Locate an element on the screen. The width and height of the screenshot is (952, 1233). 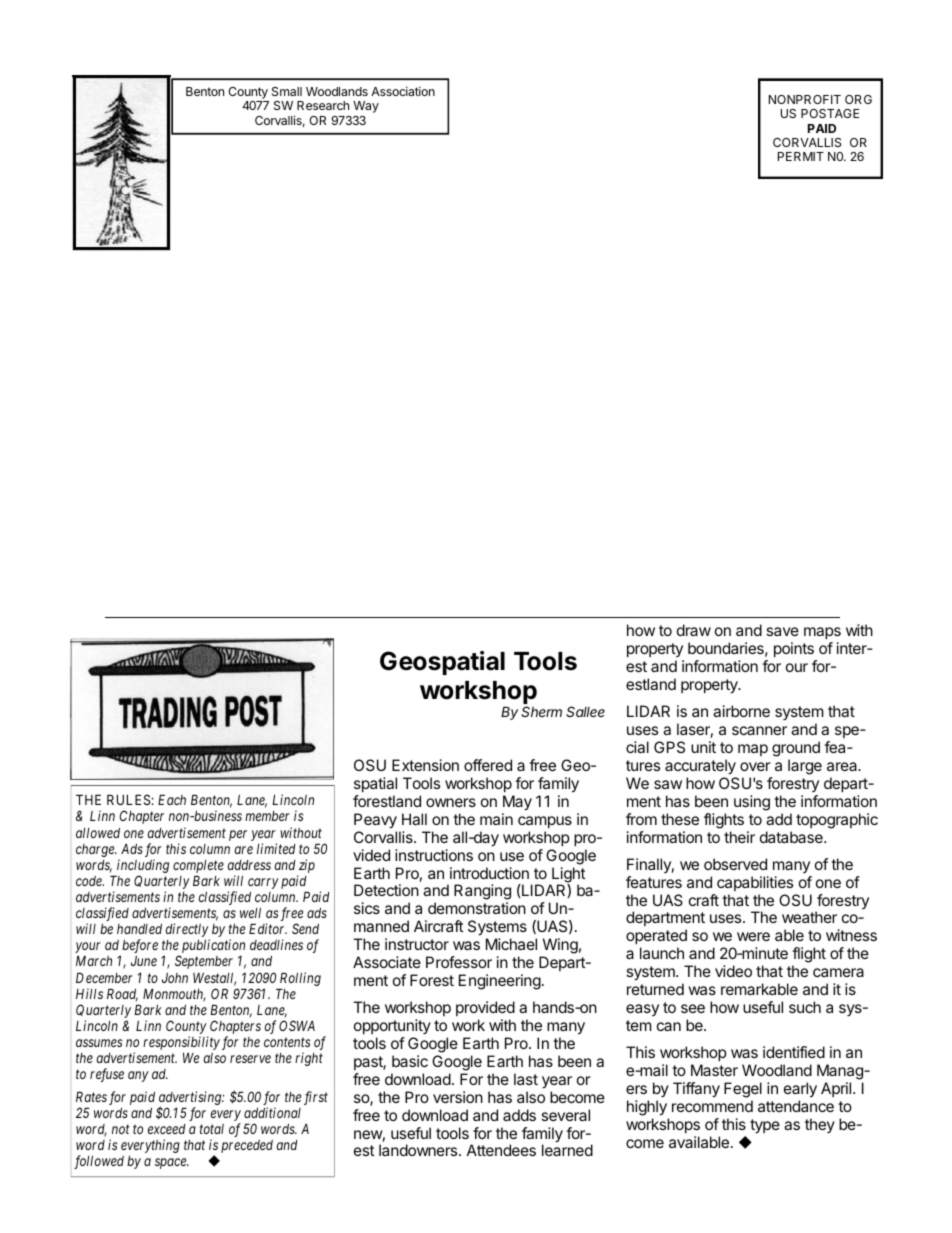
Association is located at coordinates (403, 91).
